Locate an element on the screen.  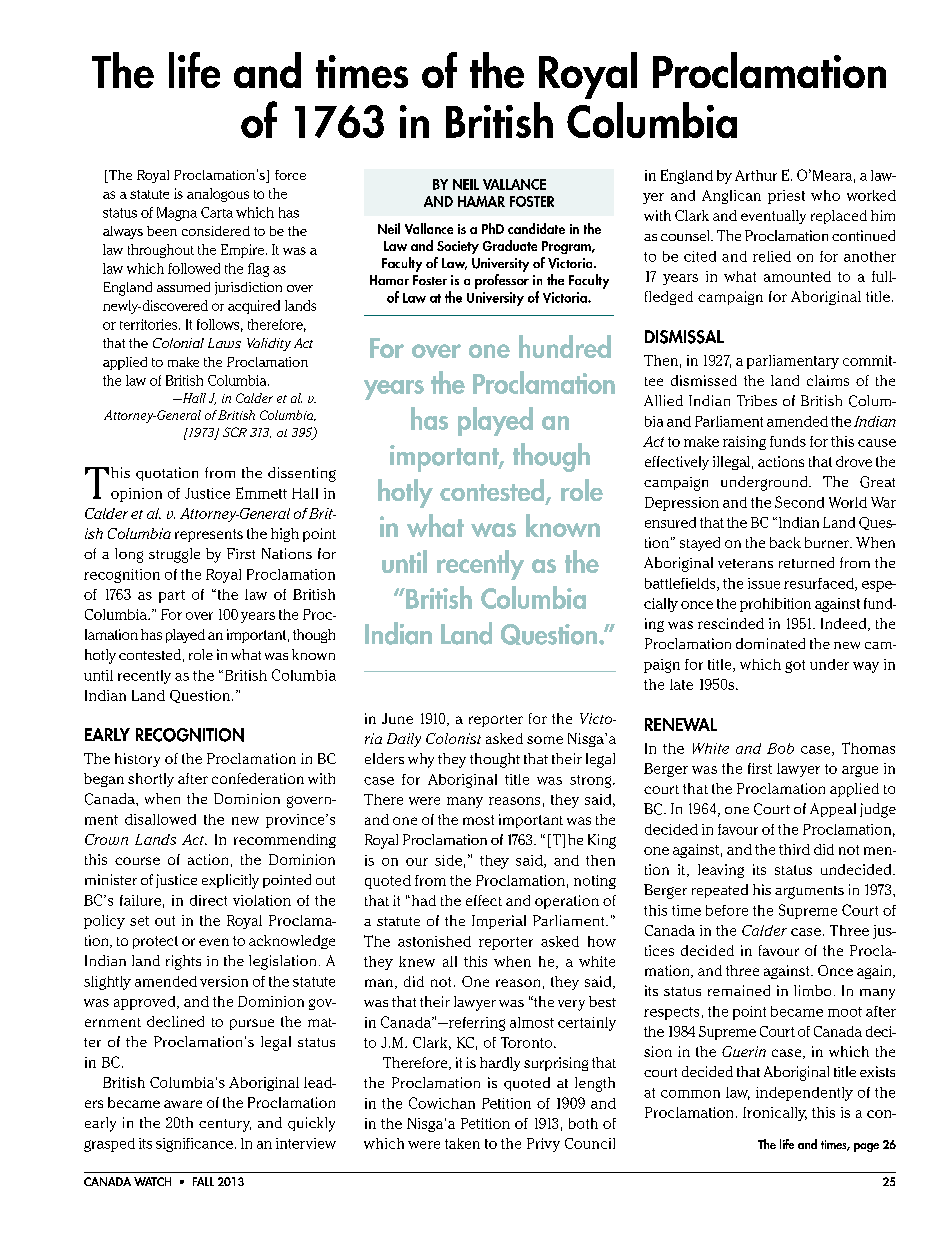
third is located at coordinates (794, 849).
